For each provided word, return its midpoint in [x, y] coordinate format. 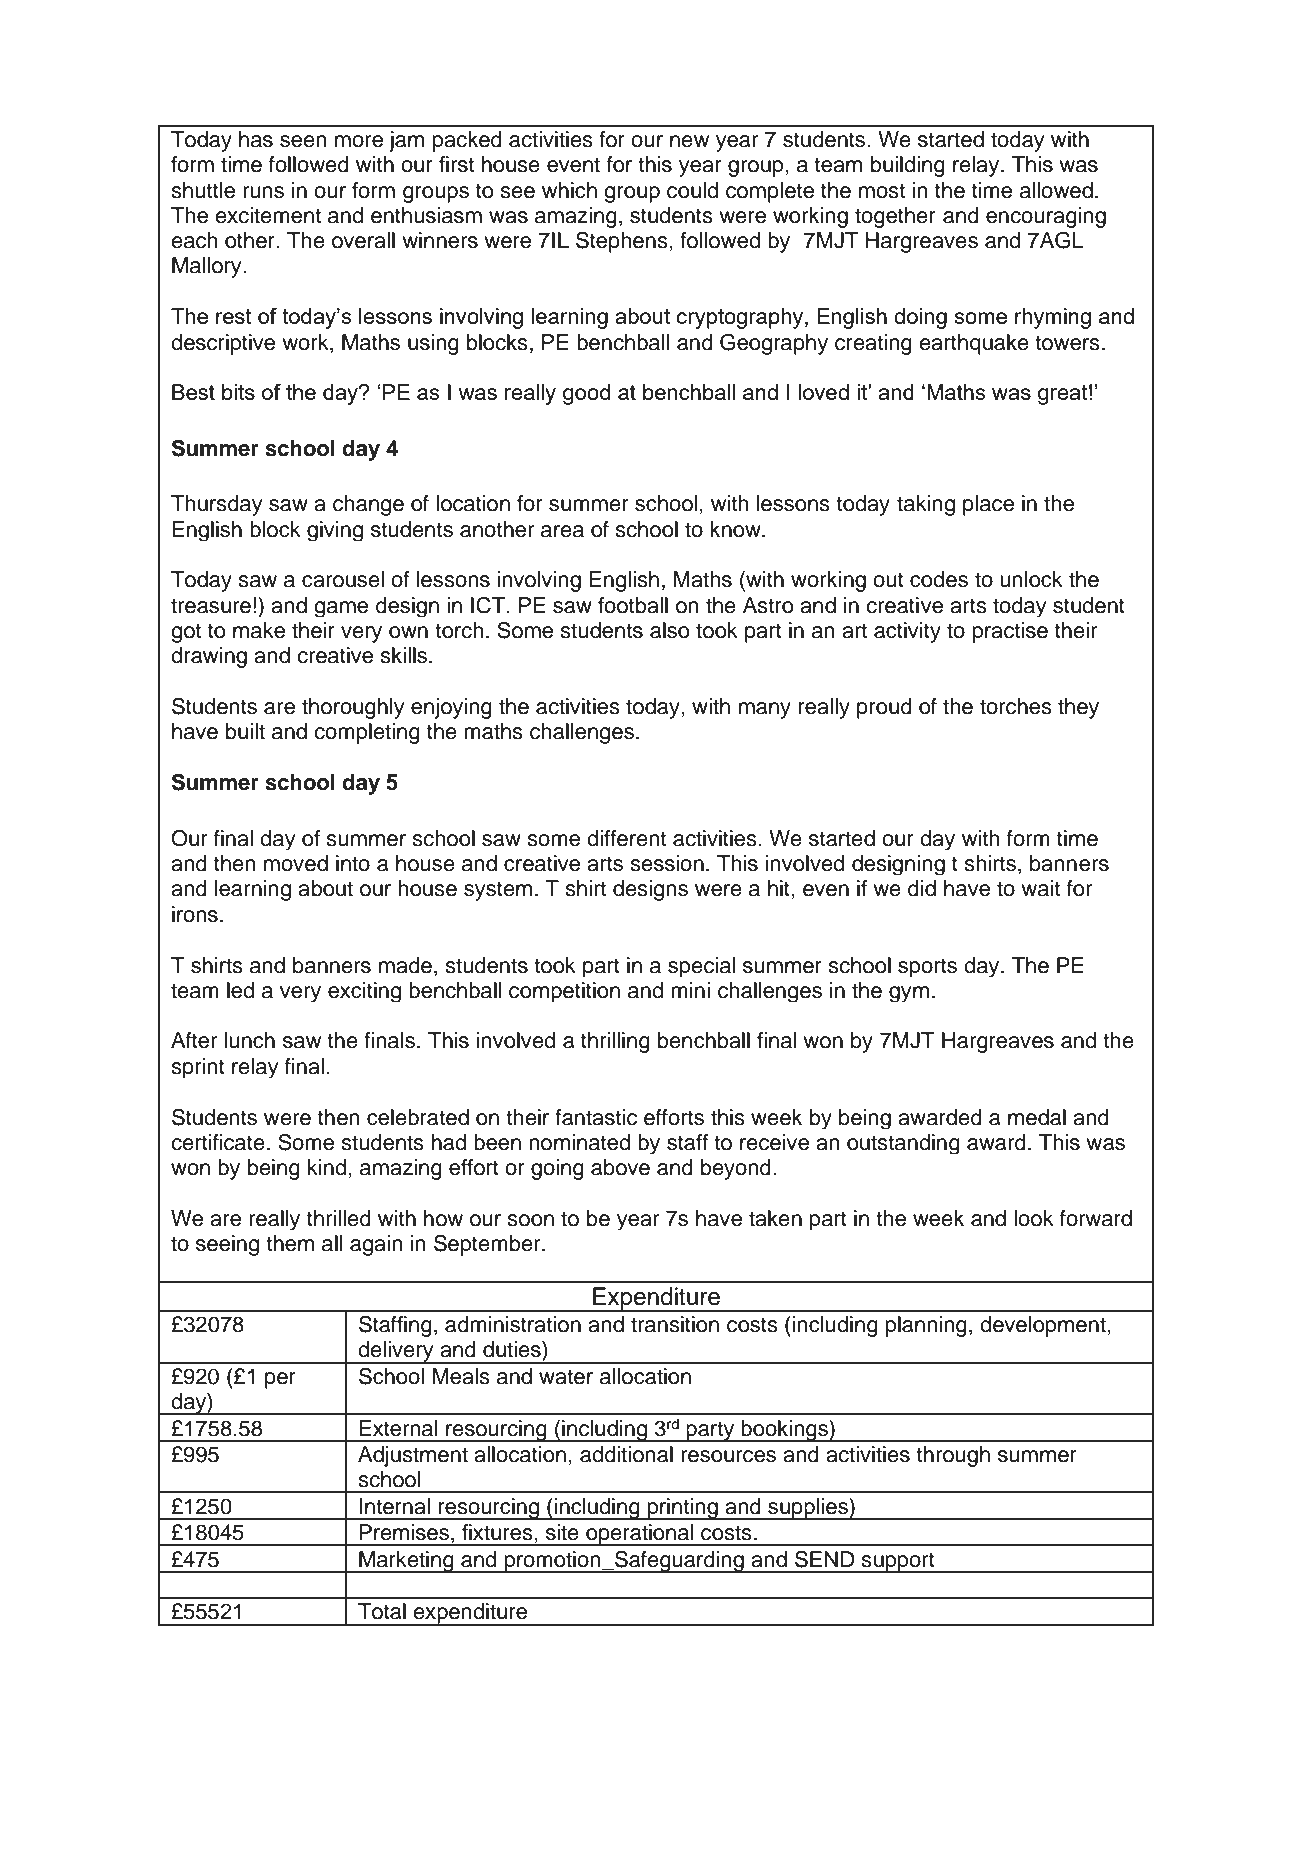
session [667, 863]
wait [1041, 888]
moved [296, 863]
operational [640, 1535]
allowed [1056, 190]
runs [263, 192]
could [692, 190]
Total [382, 1611]
